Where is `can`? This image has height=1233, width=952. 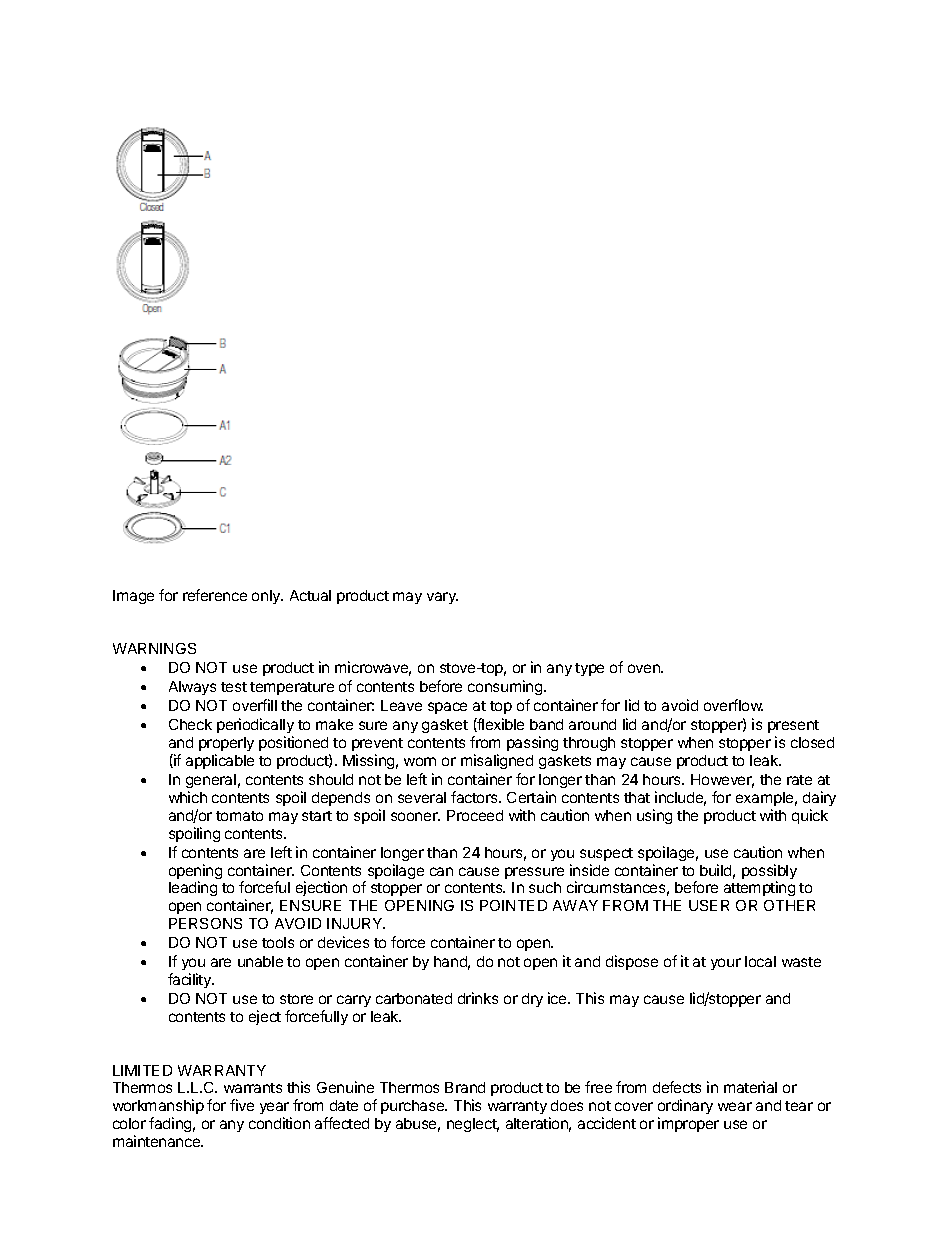
can is located at coordinates (441, 871).
